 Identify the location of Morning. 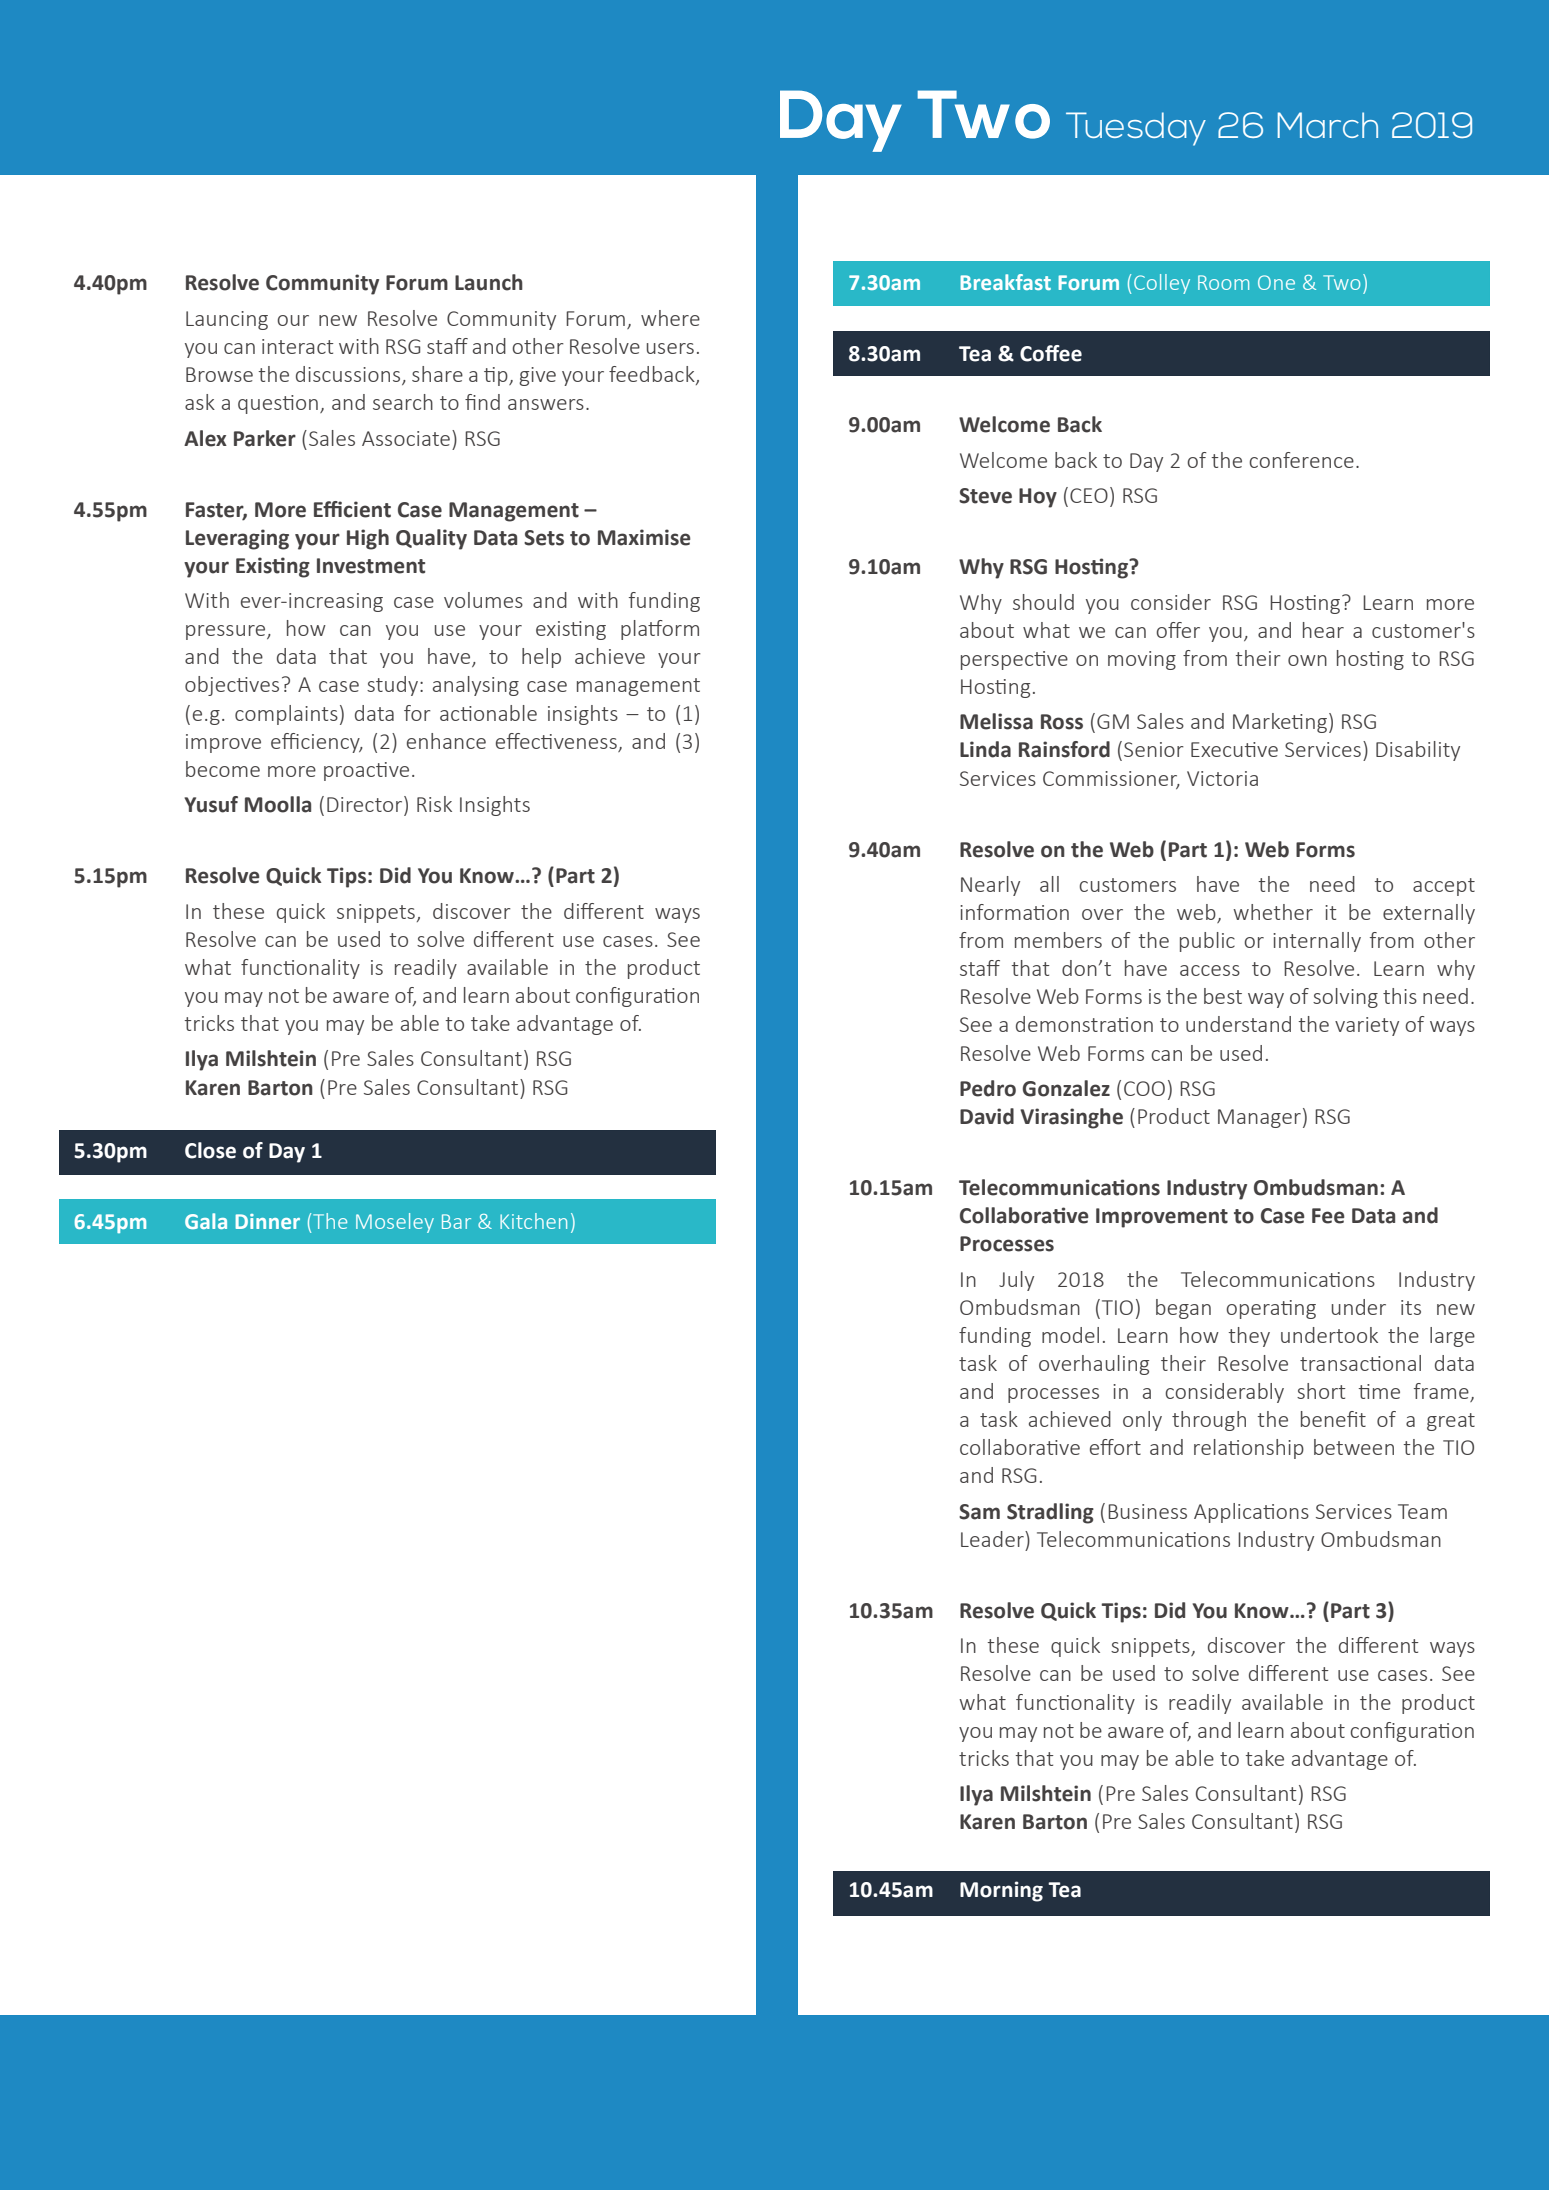
(1001, 1891).
